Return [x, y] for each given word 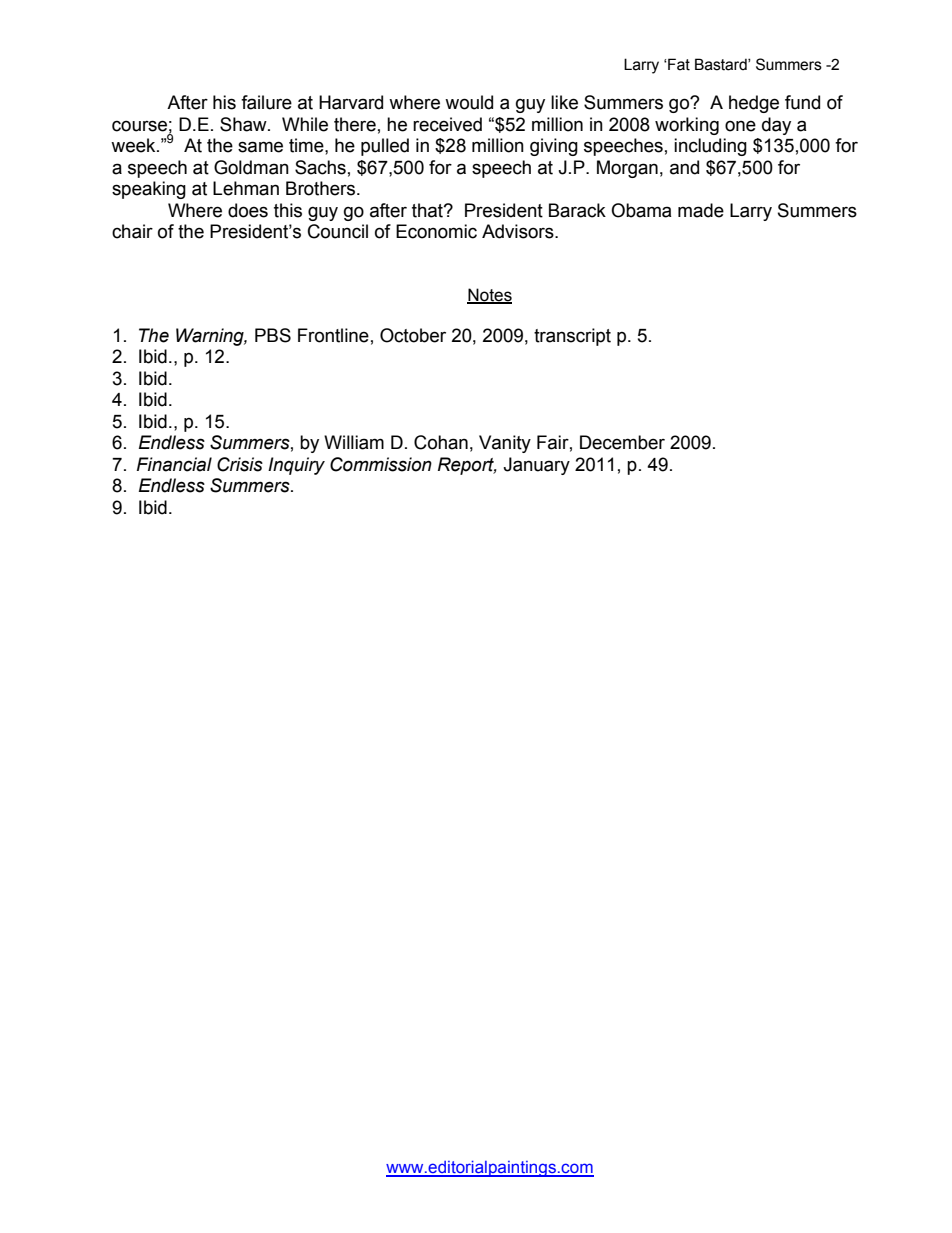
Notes [489, 296]
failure [266, 102]
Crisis [240, 464]
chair [132, 231]
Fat [678, 64]
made [701, 210]
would [469, 102]
